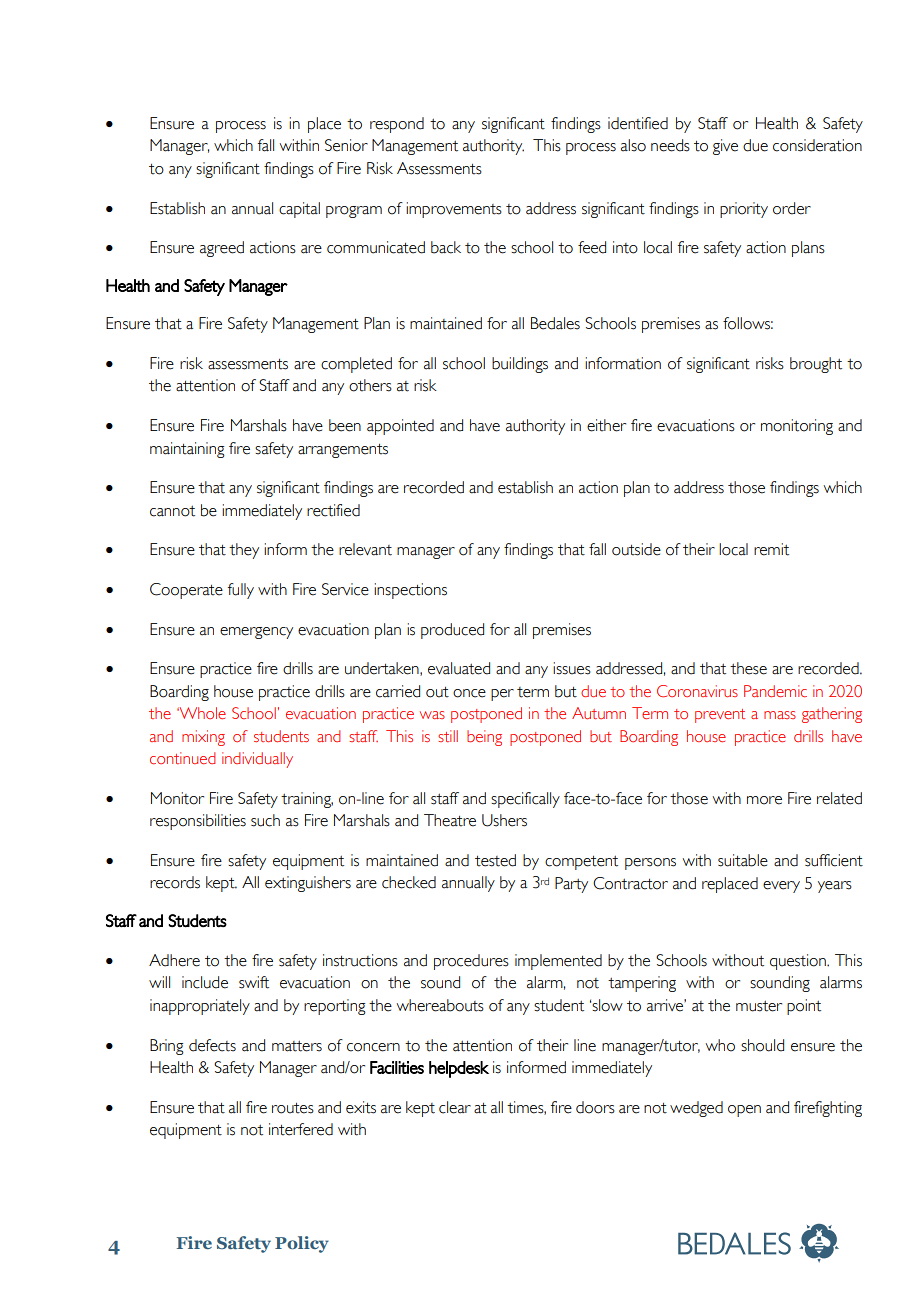 Image resolution: width=924 pixels, height=1308 pixels. I want to click on procedures, so click(471, 962).
